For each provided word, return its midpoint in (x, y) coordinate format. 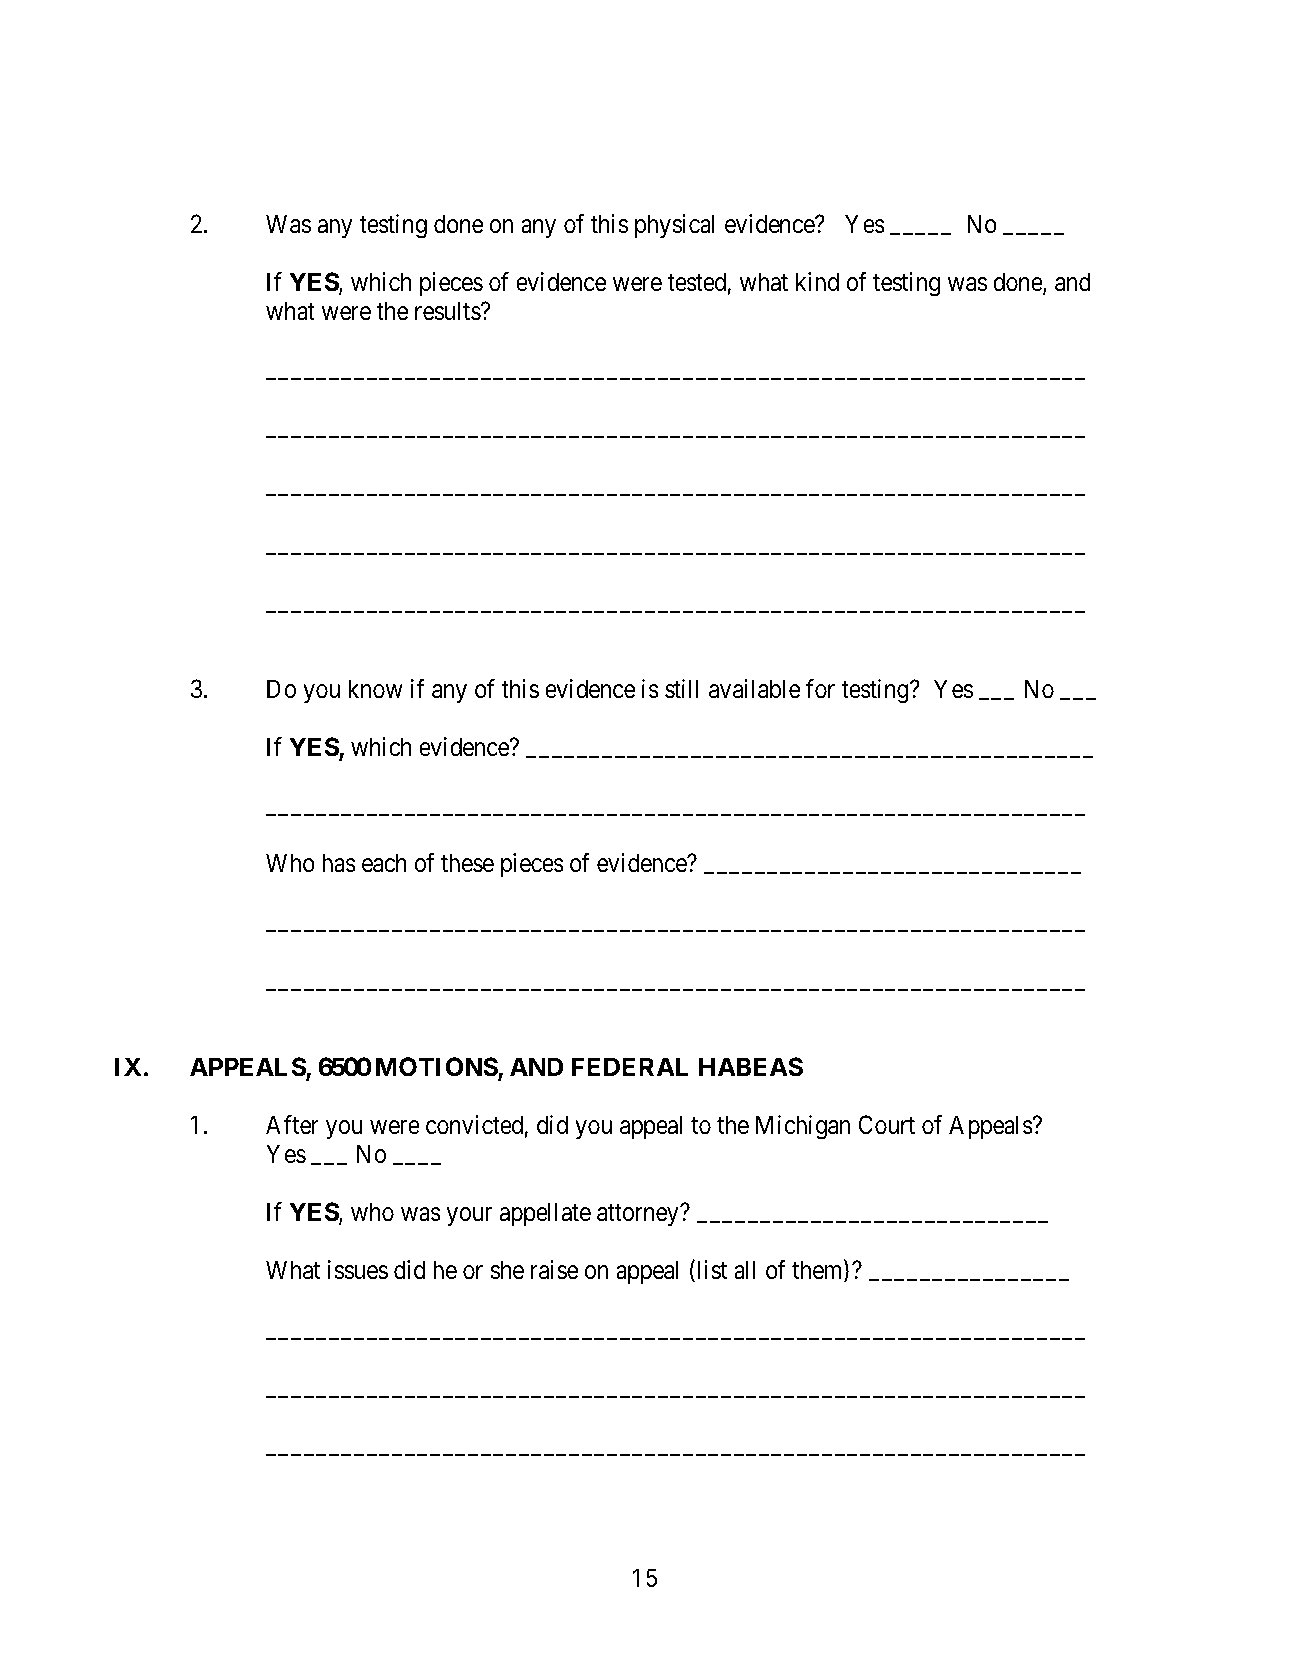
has (339, 863)
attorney (639, 1216)
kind (817, 282)
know (375, 689)
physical (675, 226)
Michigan (803, 1127)
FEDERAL (630, 1066)
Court (887, 1125)
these (467, 863)
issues (358, 1270)
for (820, 689)
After (292, 1125)
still (682, 689)
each (384, 863)
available (755, 689)
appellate (545, 1214)
